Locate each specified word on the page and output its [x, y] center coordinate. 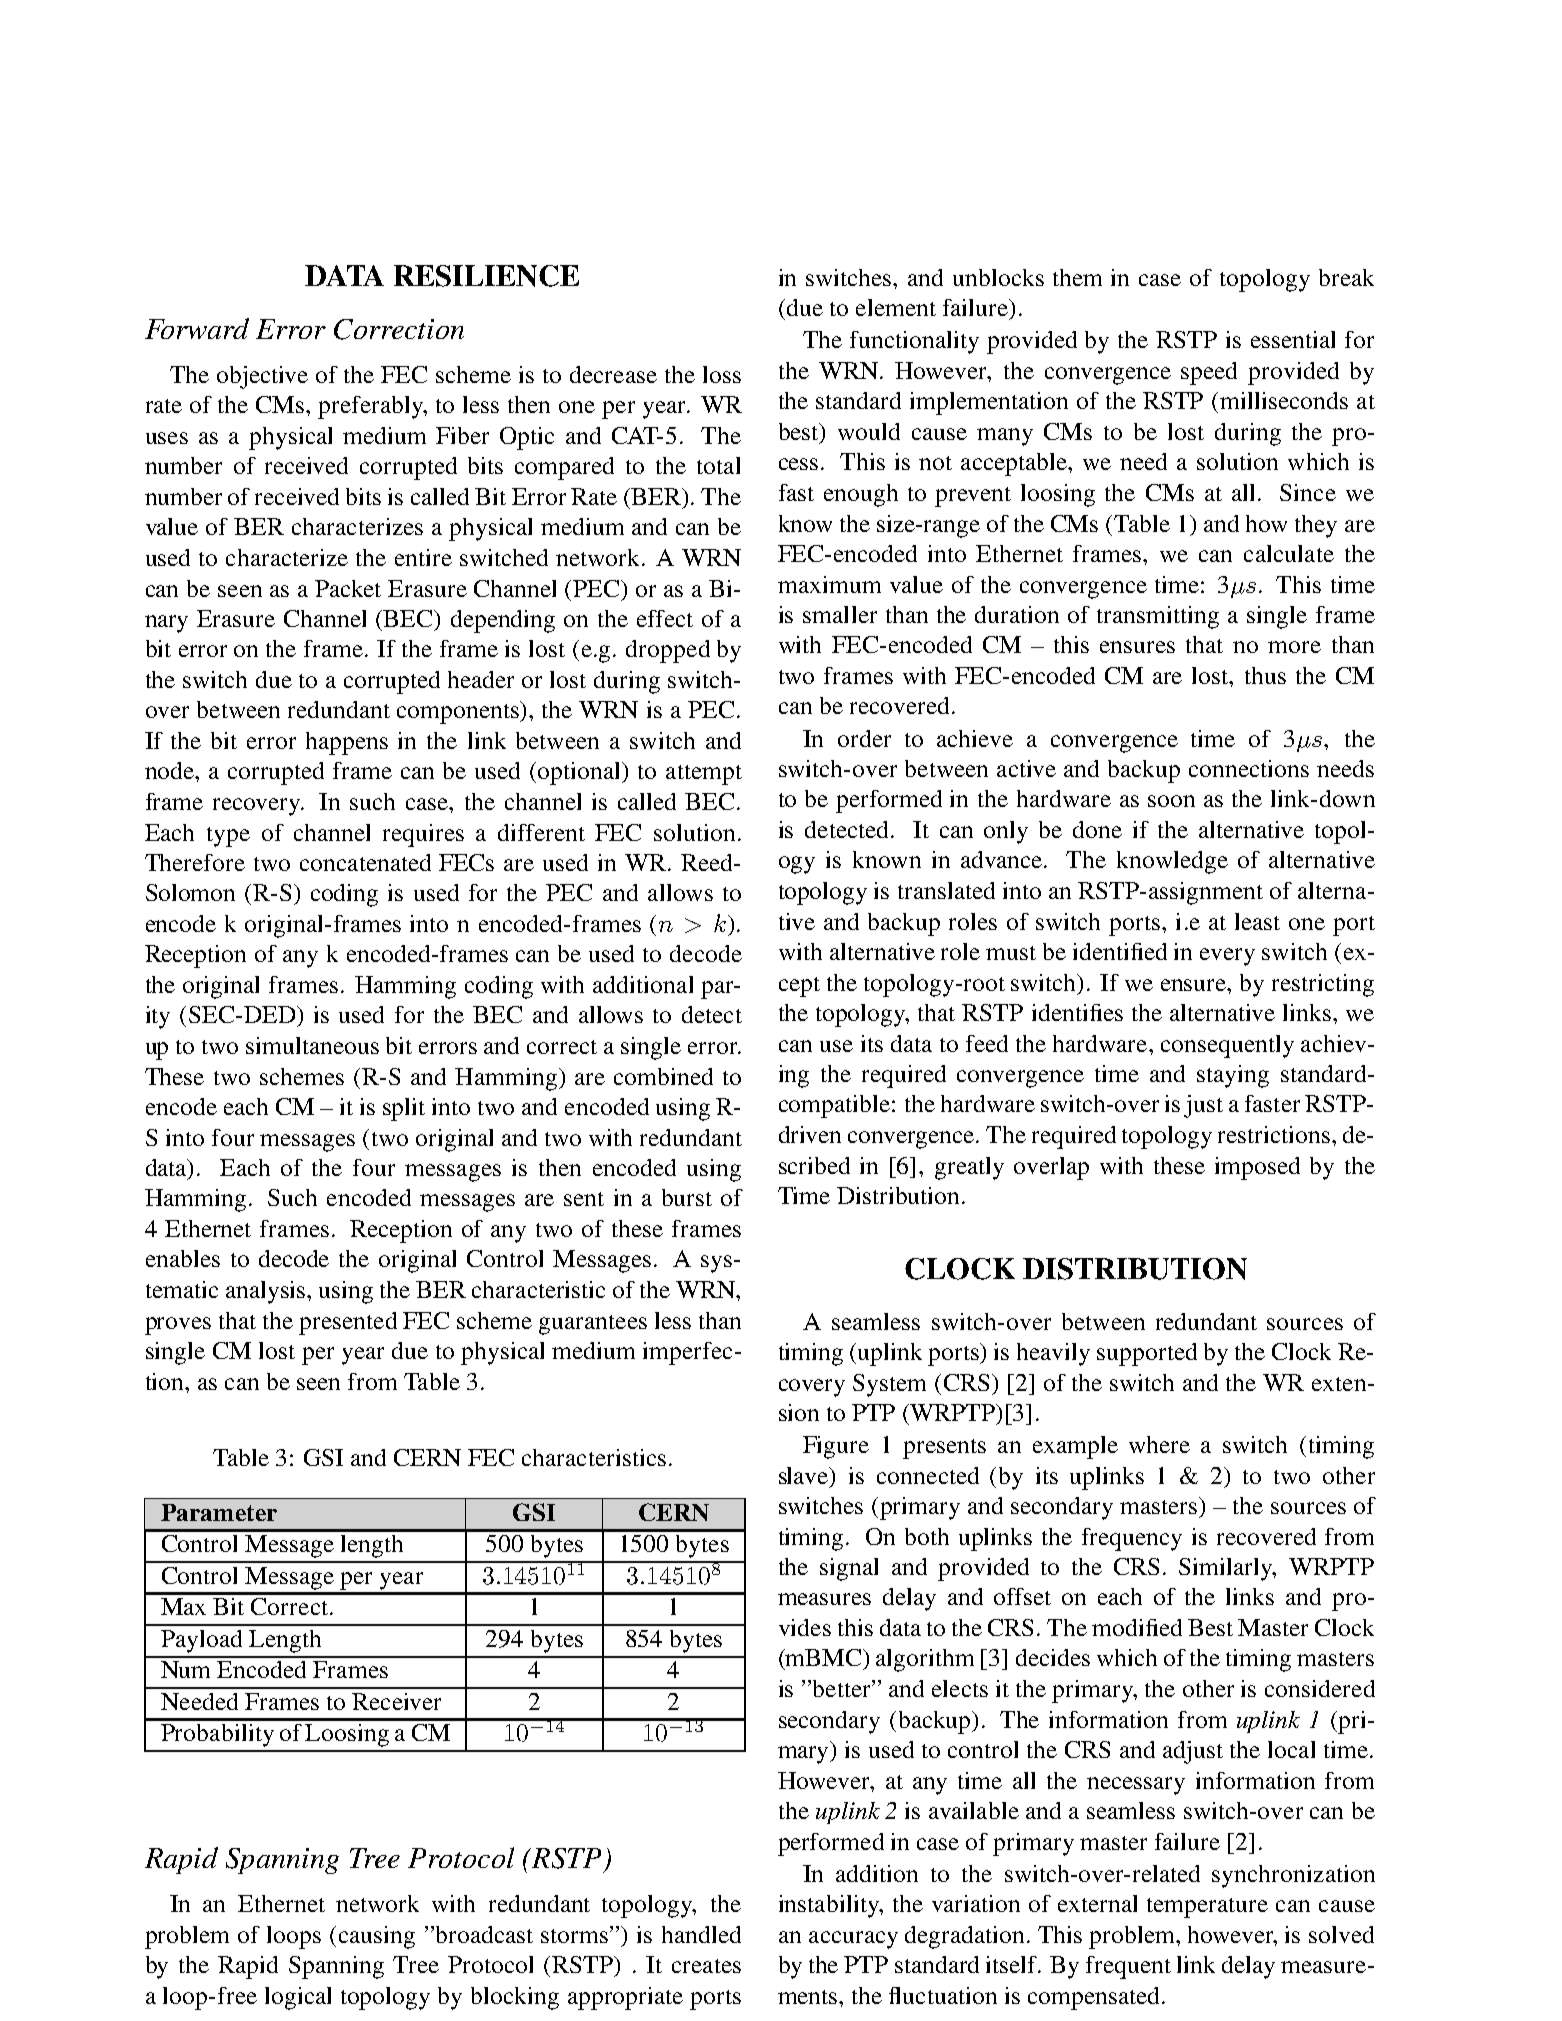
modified [1137, 1627]
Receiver [396, 1701]
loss [722, 374]
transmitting [1158, 617]
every [1227, 957]
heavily [1053, 1354]
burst [687, 1197]
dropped [668, 651]
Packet [348, 588]
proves [178, 1326]
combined [663, 1076]
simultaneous [312, 1045]
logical [298, 1998]
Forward [197, 328]
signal [849, 1569]
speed [1209, 373]
